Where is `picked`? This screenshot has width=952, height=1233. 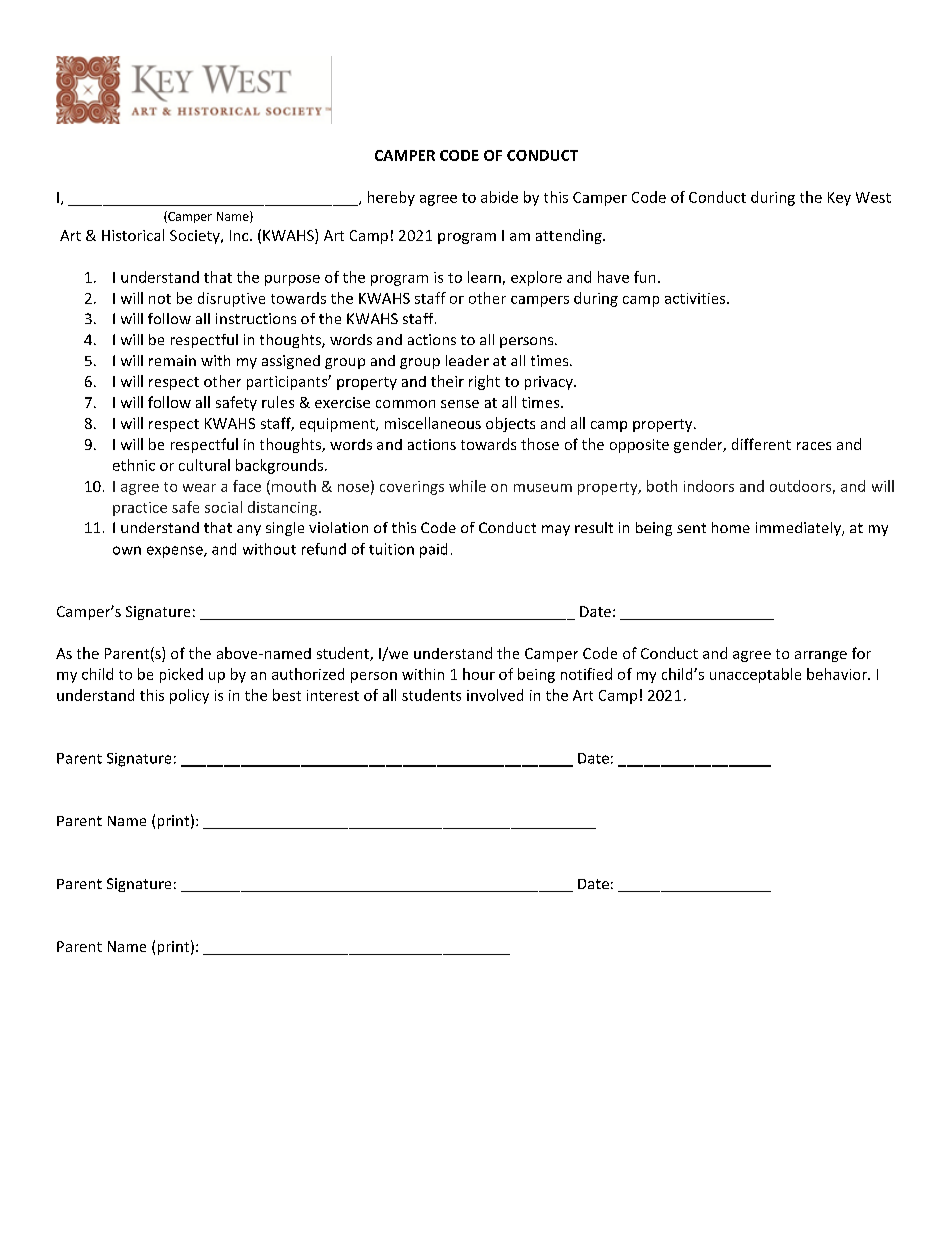
picked is located at coordinates (181, 675).
